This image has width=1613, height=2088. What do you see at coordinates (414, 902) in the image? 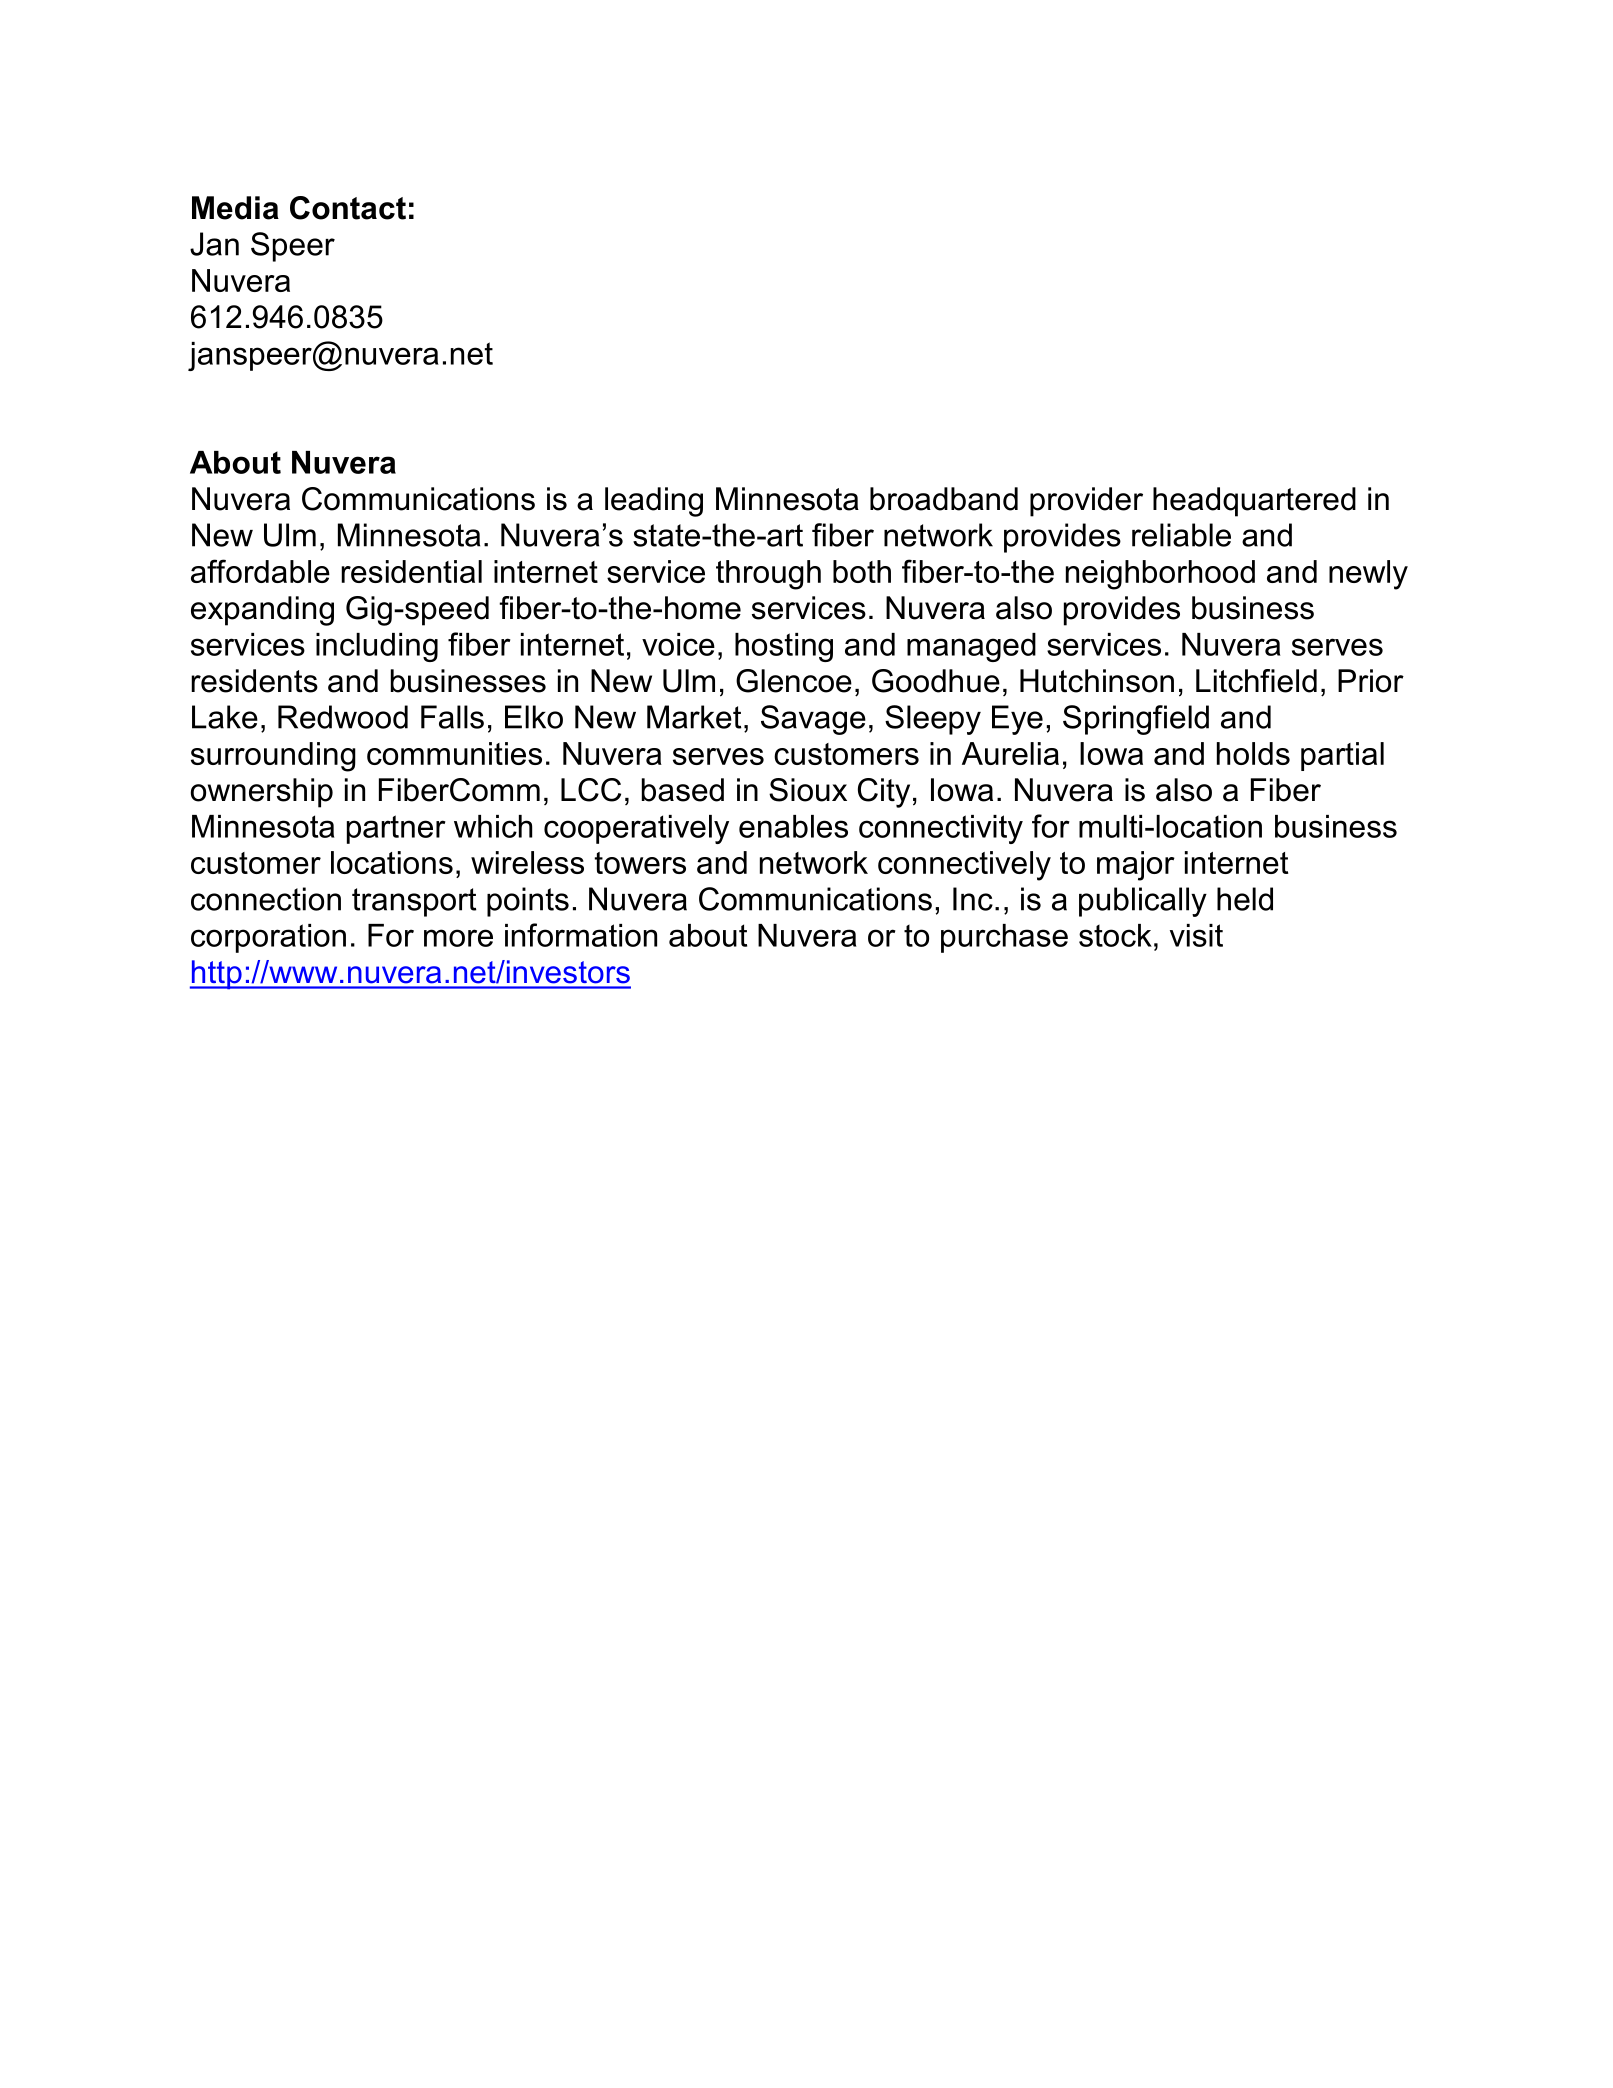
I see `transport` at bounding box center [414, 902].
